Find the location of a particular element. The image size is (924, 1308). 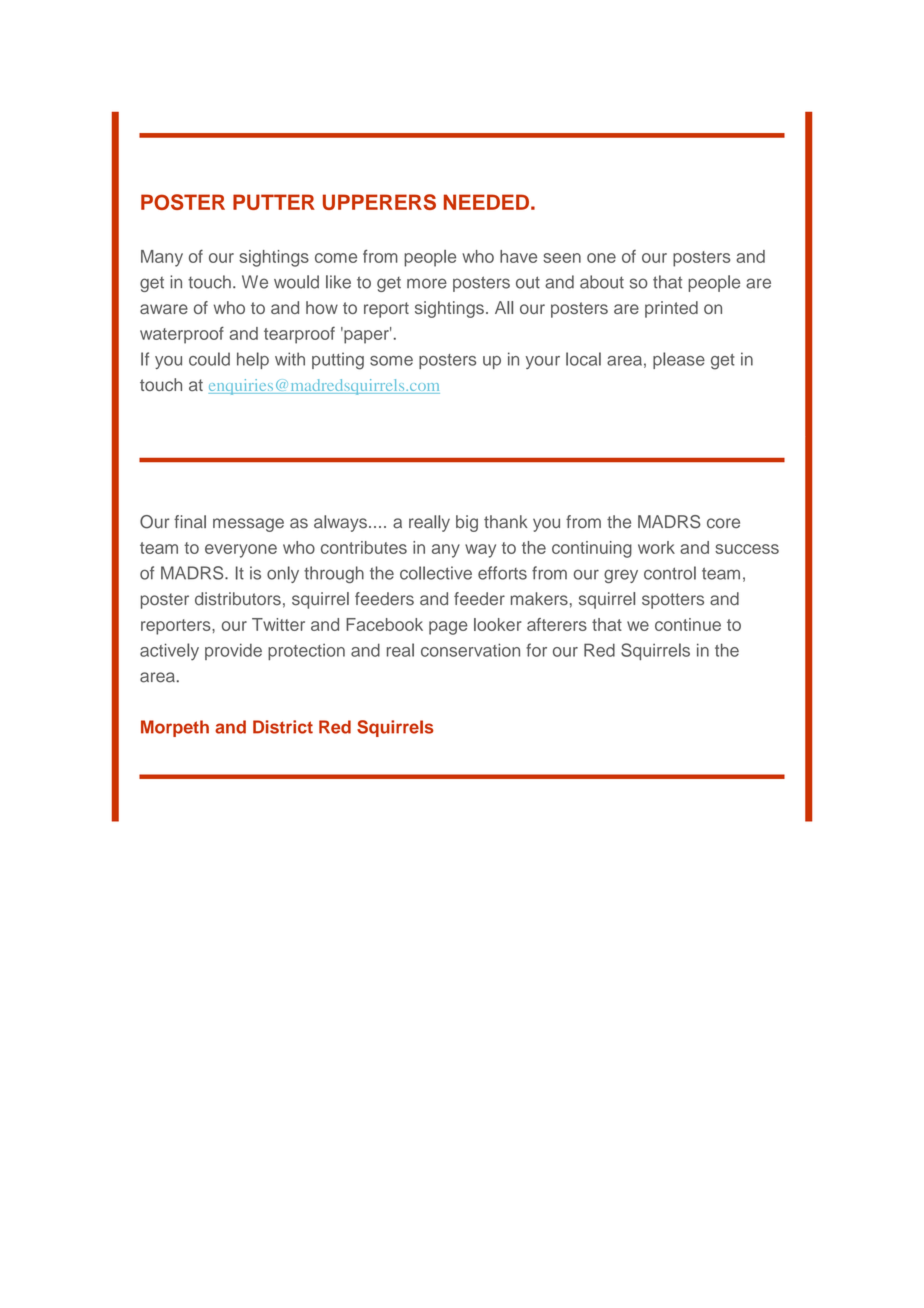

help is located at coordinates (253, 360).
